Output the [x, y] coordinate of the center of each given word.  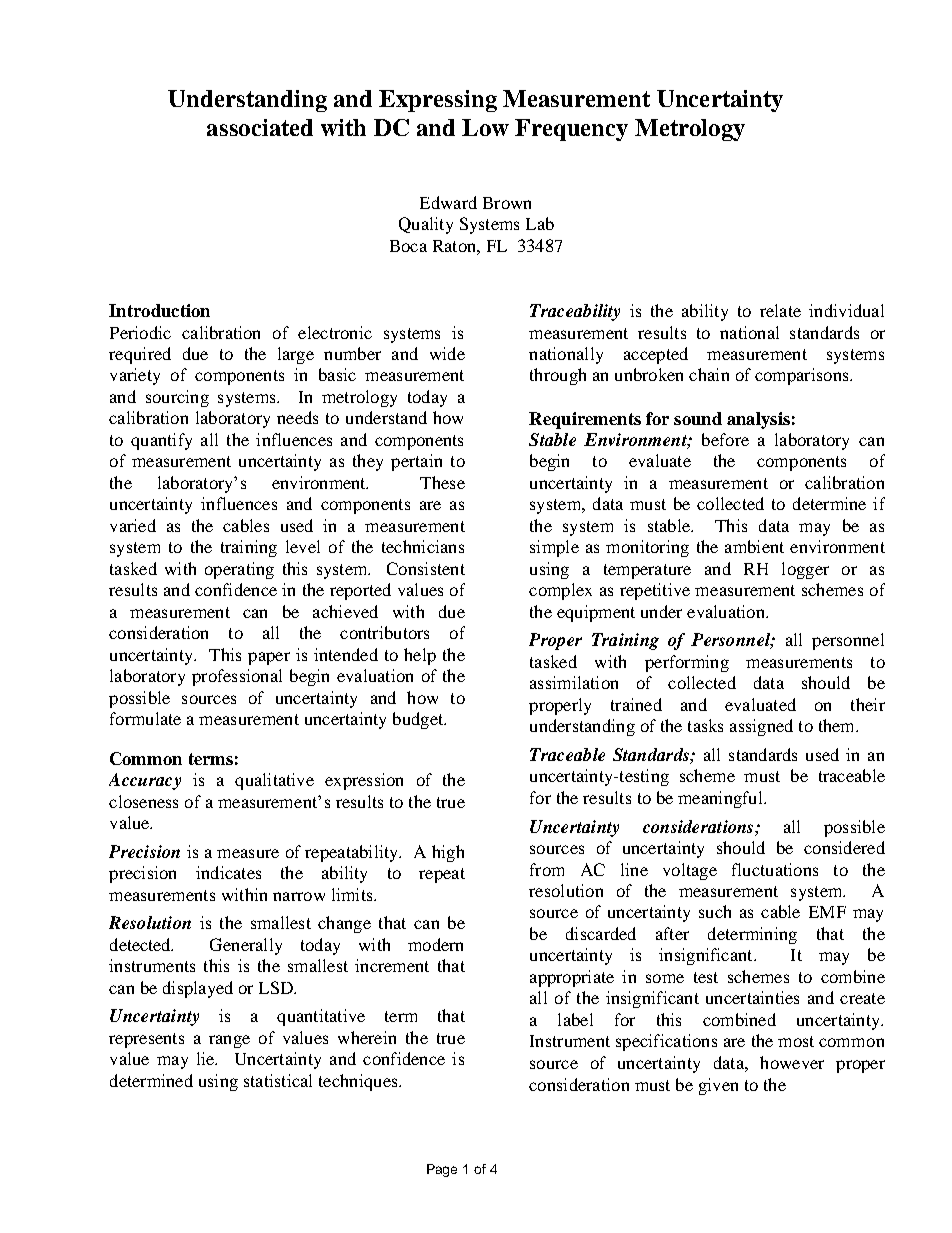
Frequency [571, 130]
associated [260, 127]
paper [269, 658]
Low [485, 127]
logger [805, 570]
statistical [278, 1080]
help [420, 656]
